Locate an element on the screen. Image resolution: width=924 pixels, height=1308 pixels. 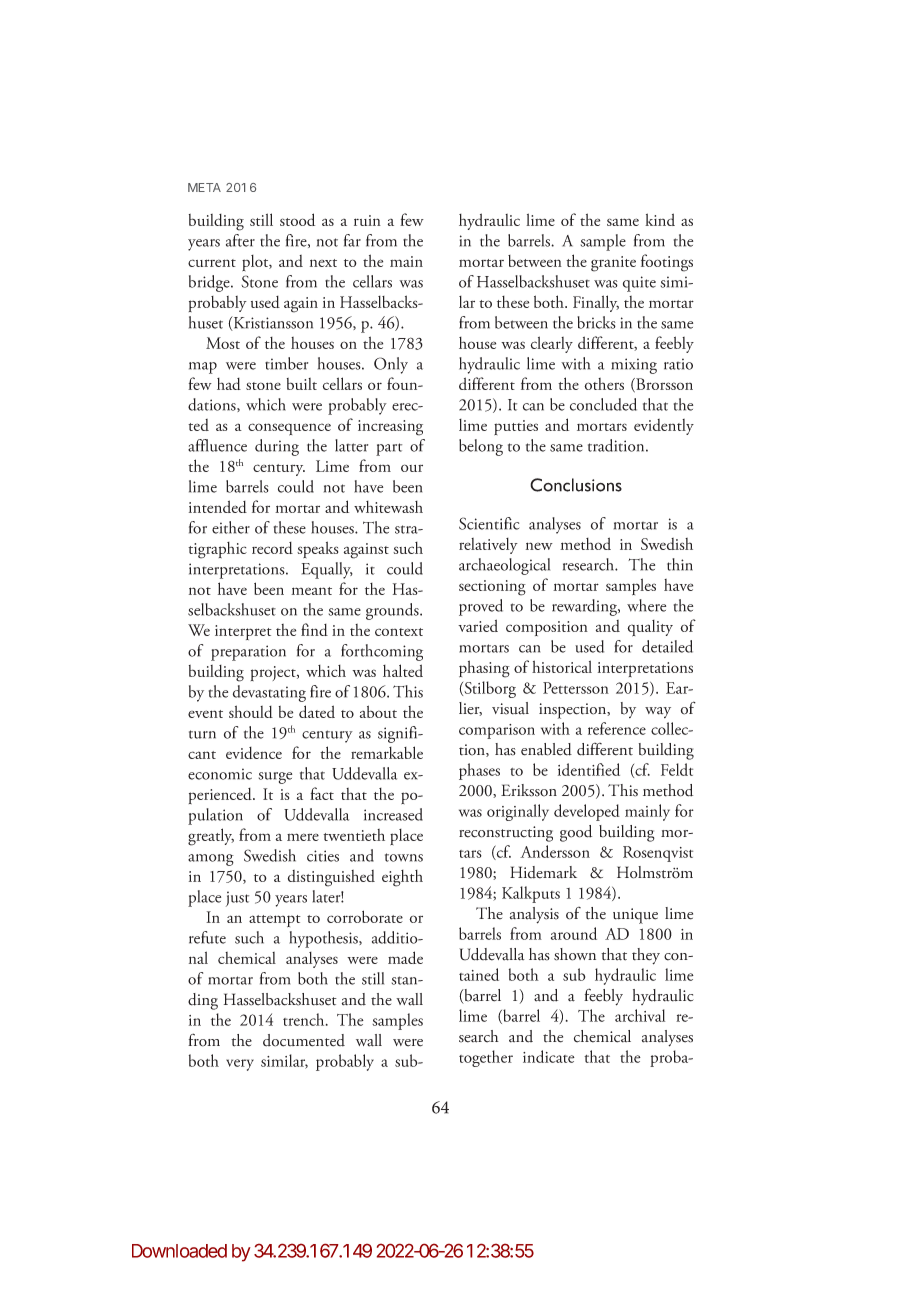
kind is located at coordinates (660, 219).
